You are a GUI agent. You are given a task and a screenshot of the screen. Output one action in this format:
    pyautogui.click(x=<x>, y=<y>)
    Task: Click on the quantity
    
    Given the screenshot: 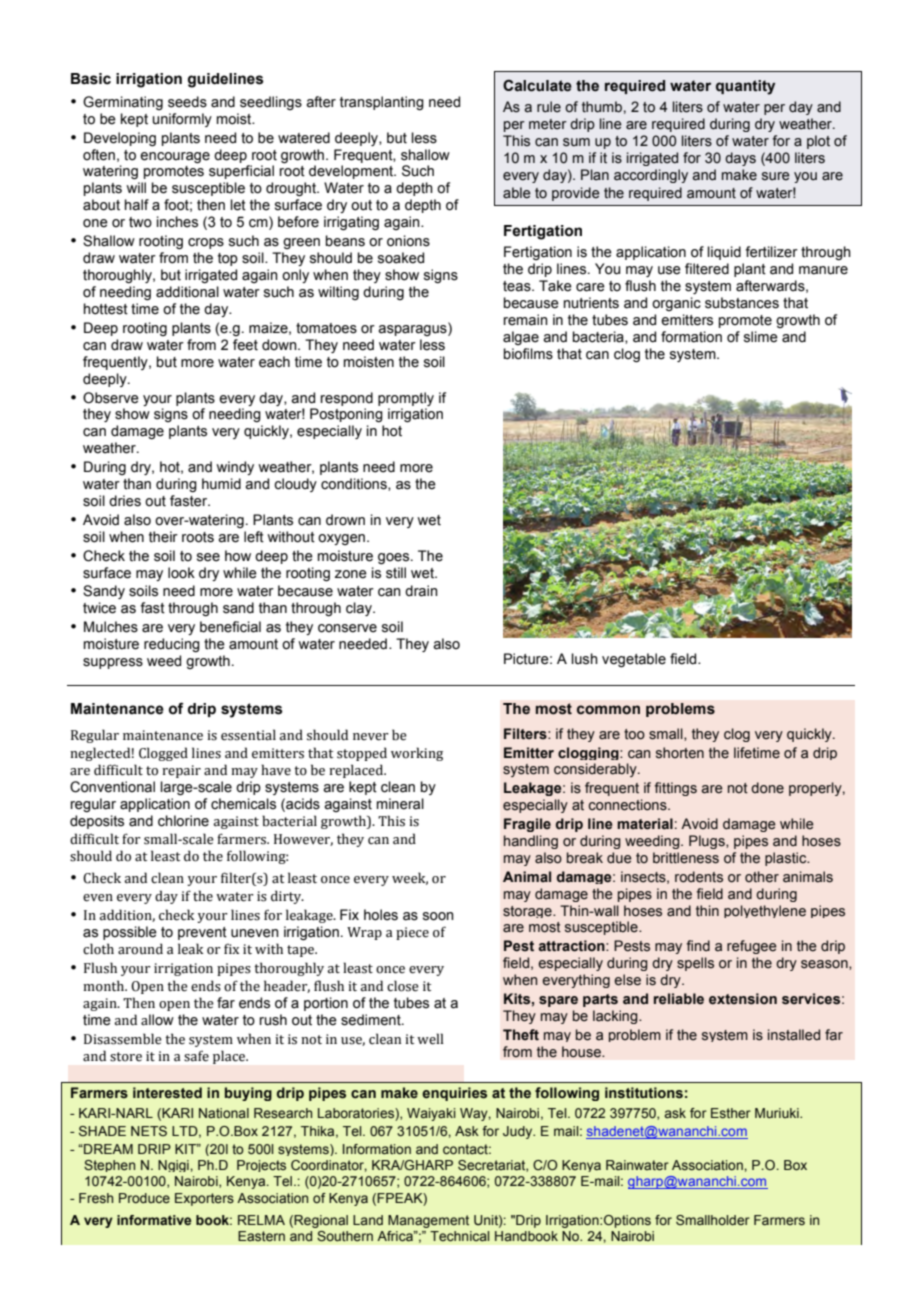 What is the action you would take?
    pyautogui.click(x=745, y=87)
